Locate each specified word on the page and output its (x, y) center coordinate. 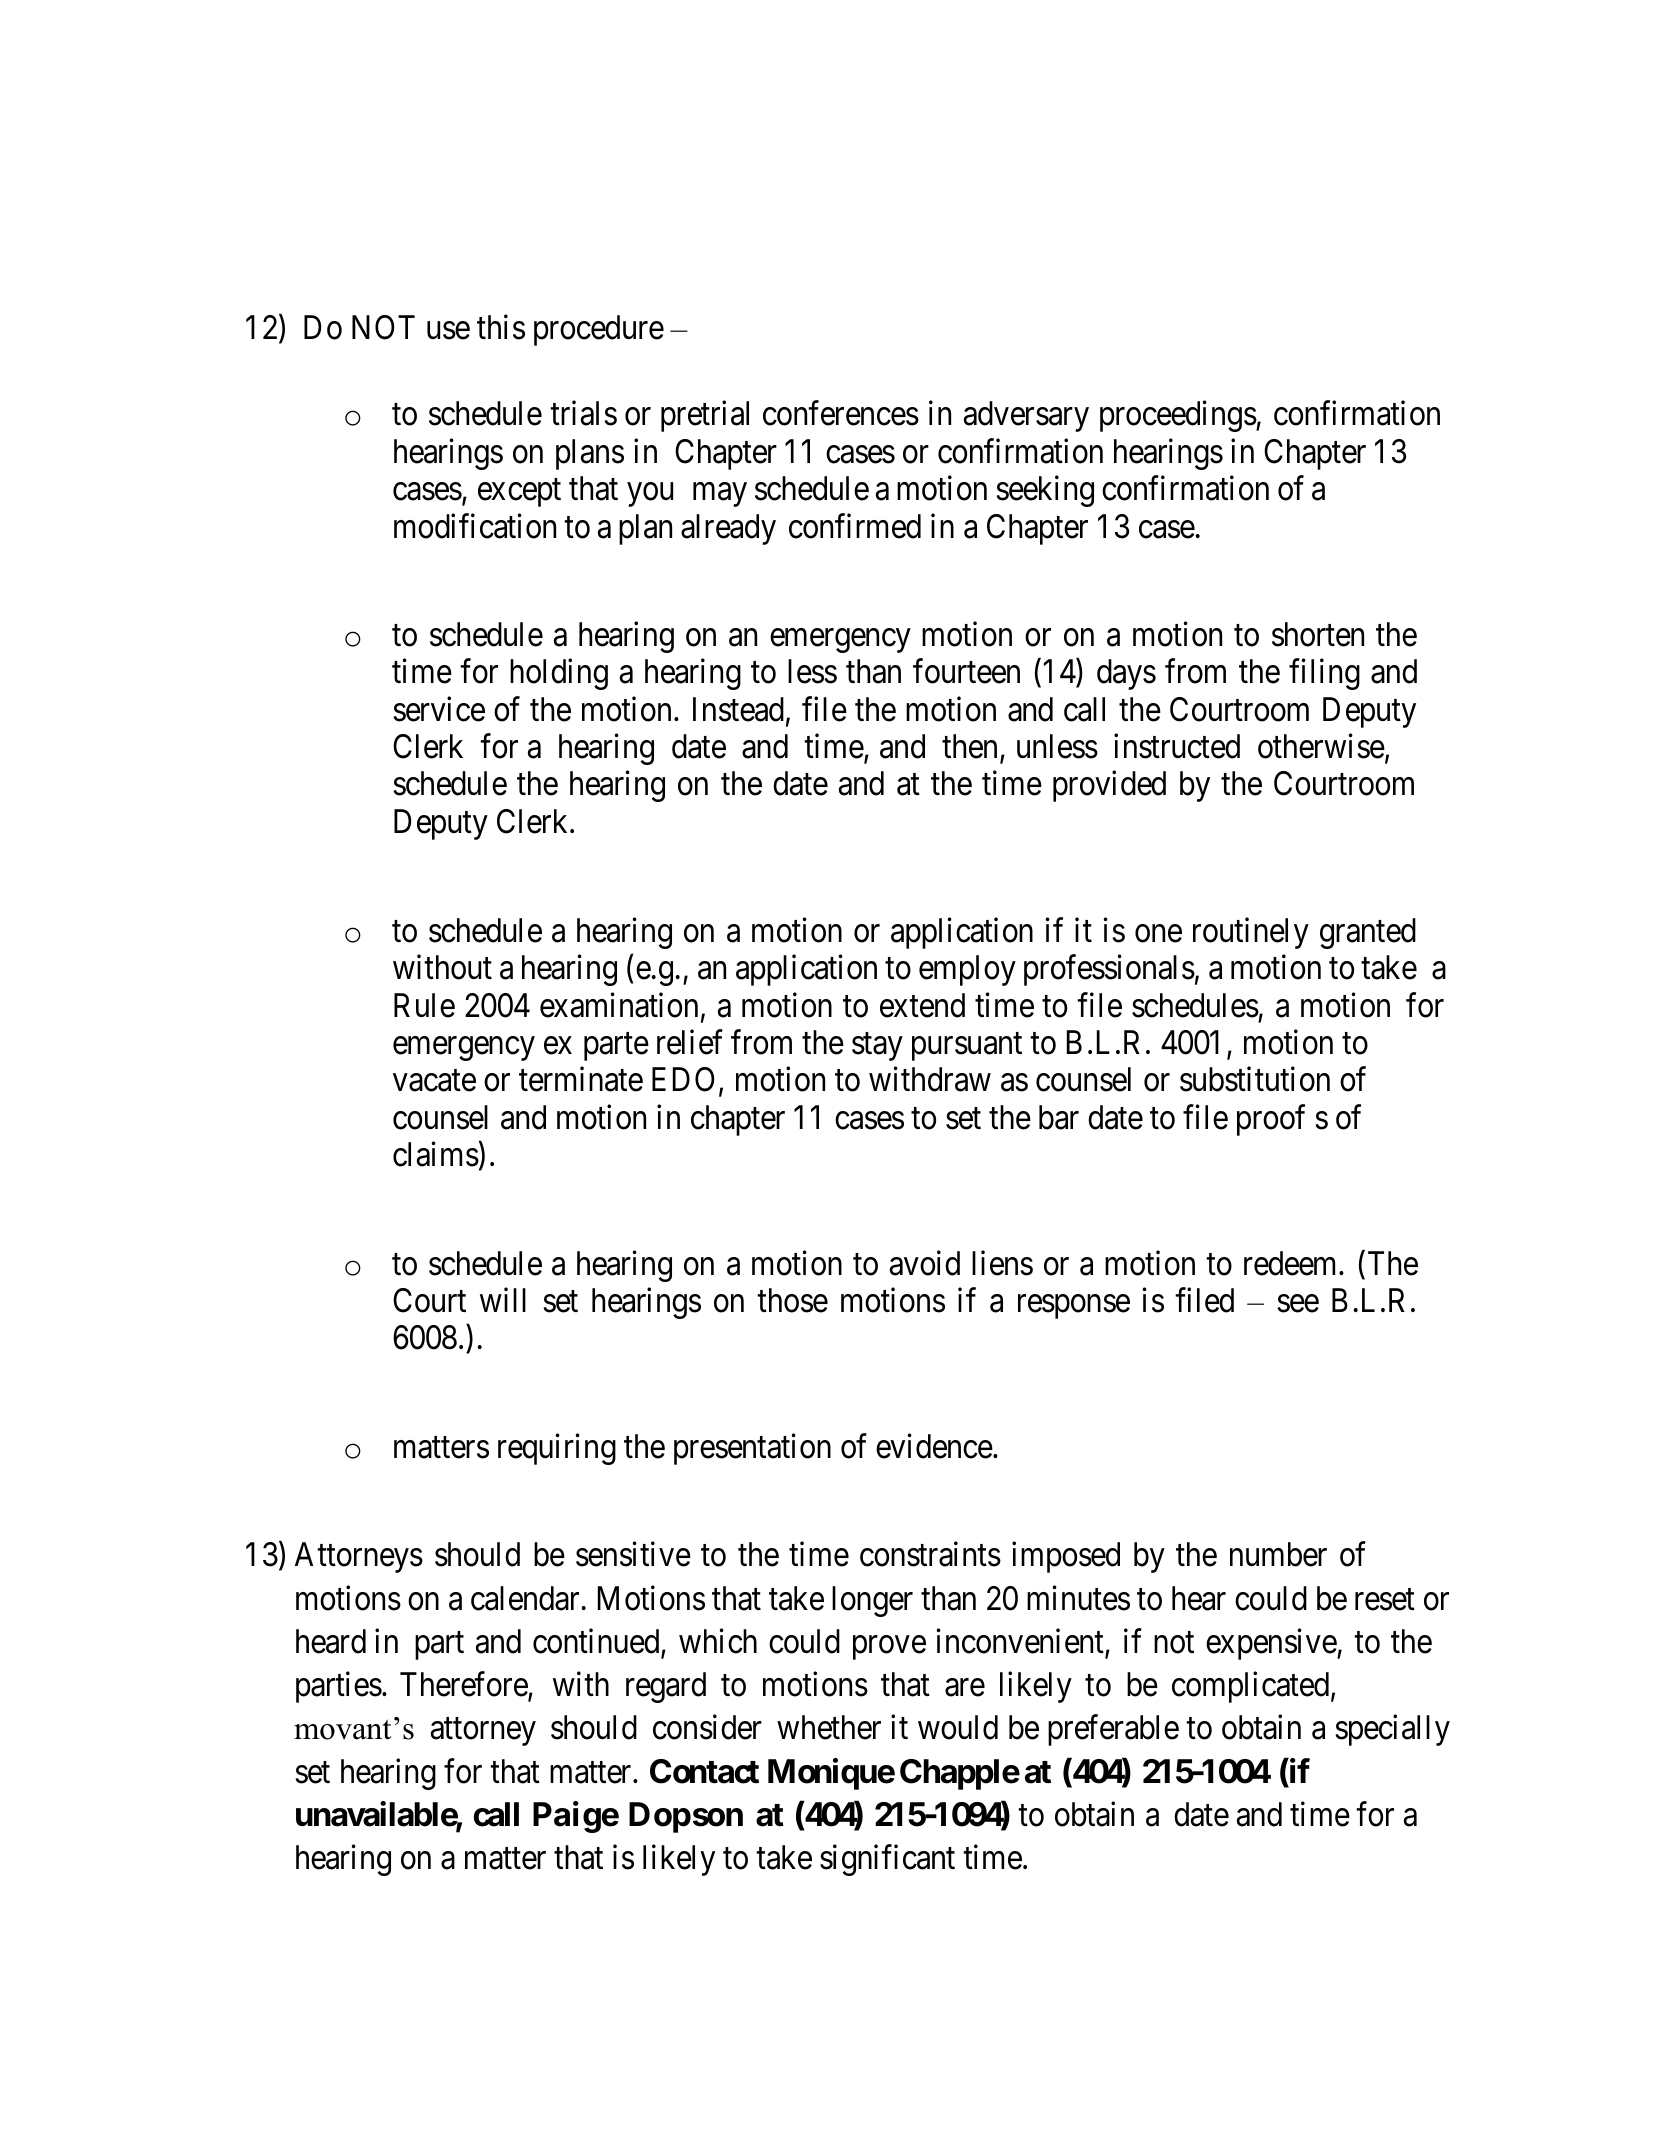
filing (1324, 674)
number (1278, 1554)
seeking (1045, 491)
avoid (925, 1263)
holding (559, 674)
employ (967, 970)
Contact (704, 1771)
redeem (1292, 1263)
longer (872, 1601)
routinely (1251, 933)
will (503, 1300)
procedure (599, 330)
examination (619, 1005)
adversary (1026, 416)
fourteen (966, 671)
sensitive (633, 1554)
